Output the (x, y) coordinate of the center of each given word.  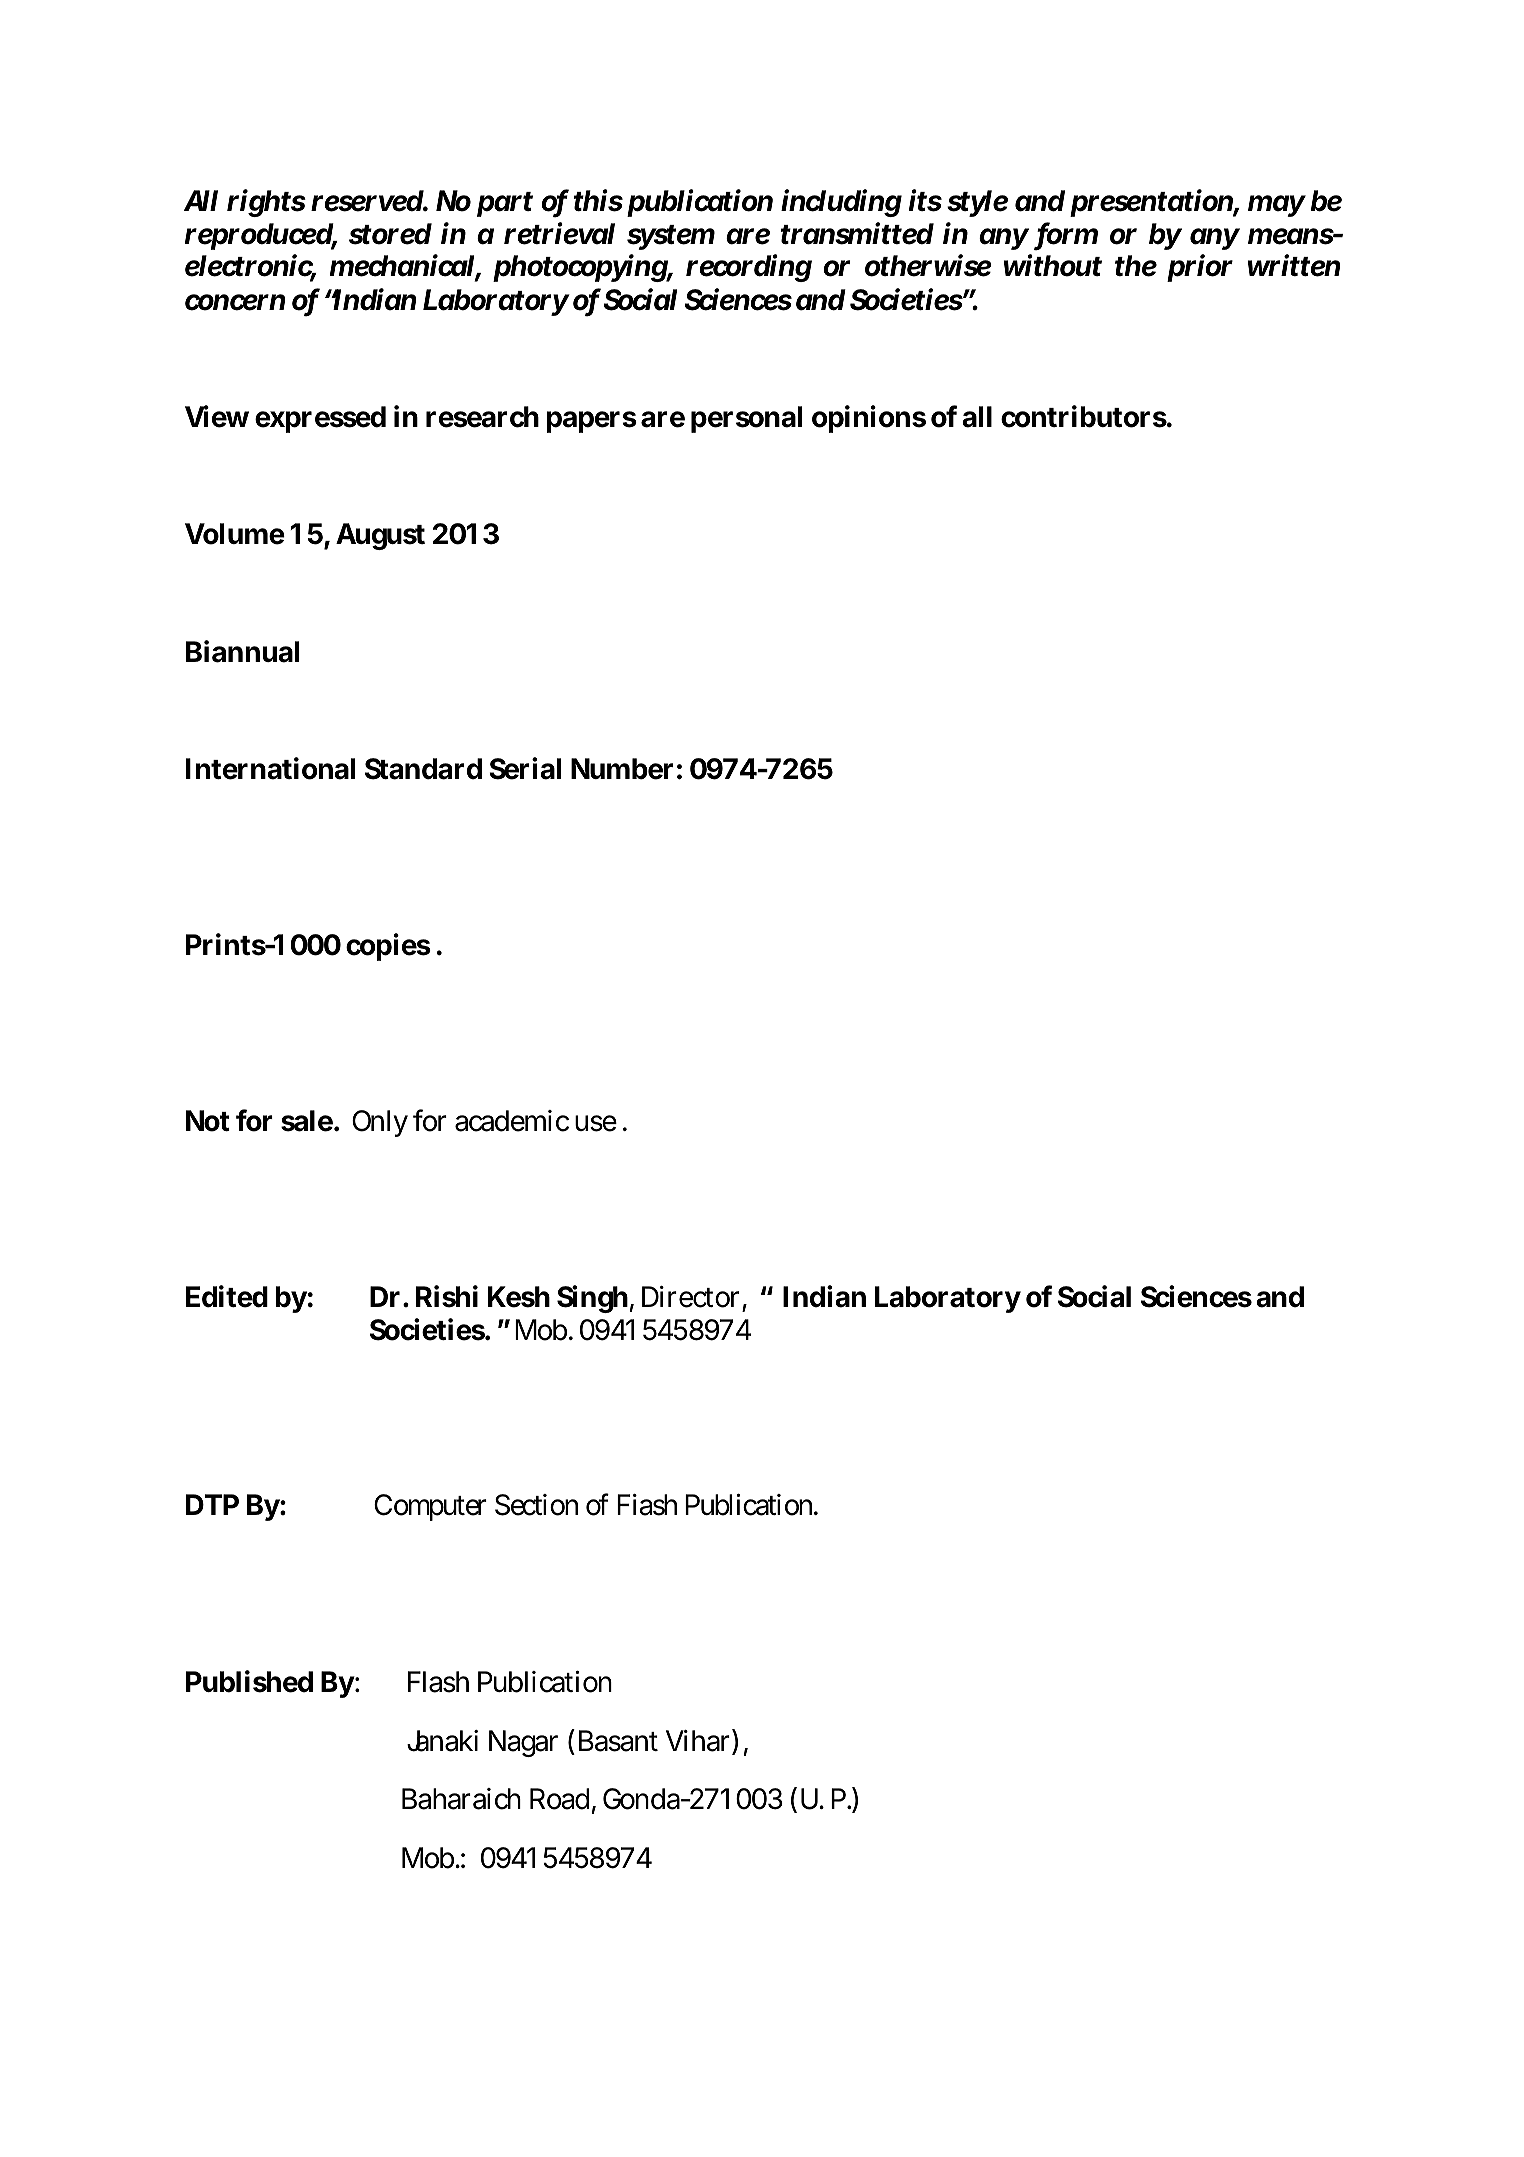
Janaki (442, 1741)
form (1067, 234)
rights (266, 203)
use (596, 1123)
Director (690, 1297)
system (671, 237)
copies (388, 947)
